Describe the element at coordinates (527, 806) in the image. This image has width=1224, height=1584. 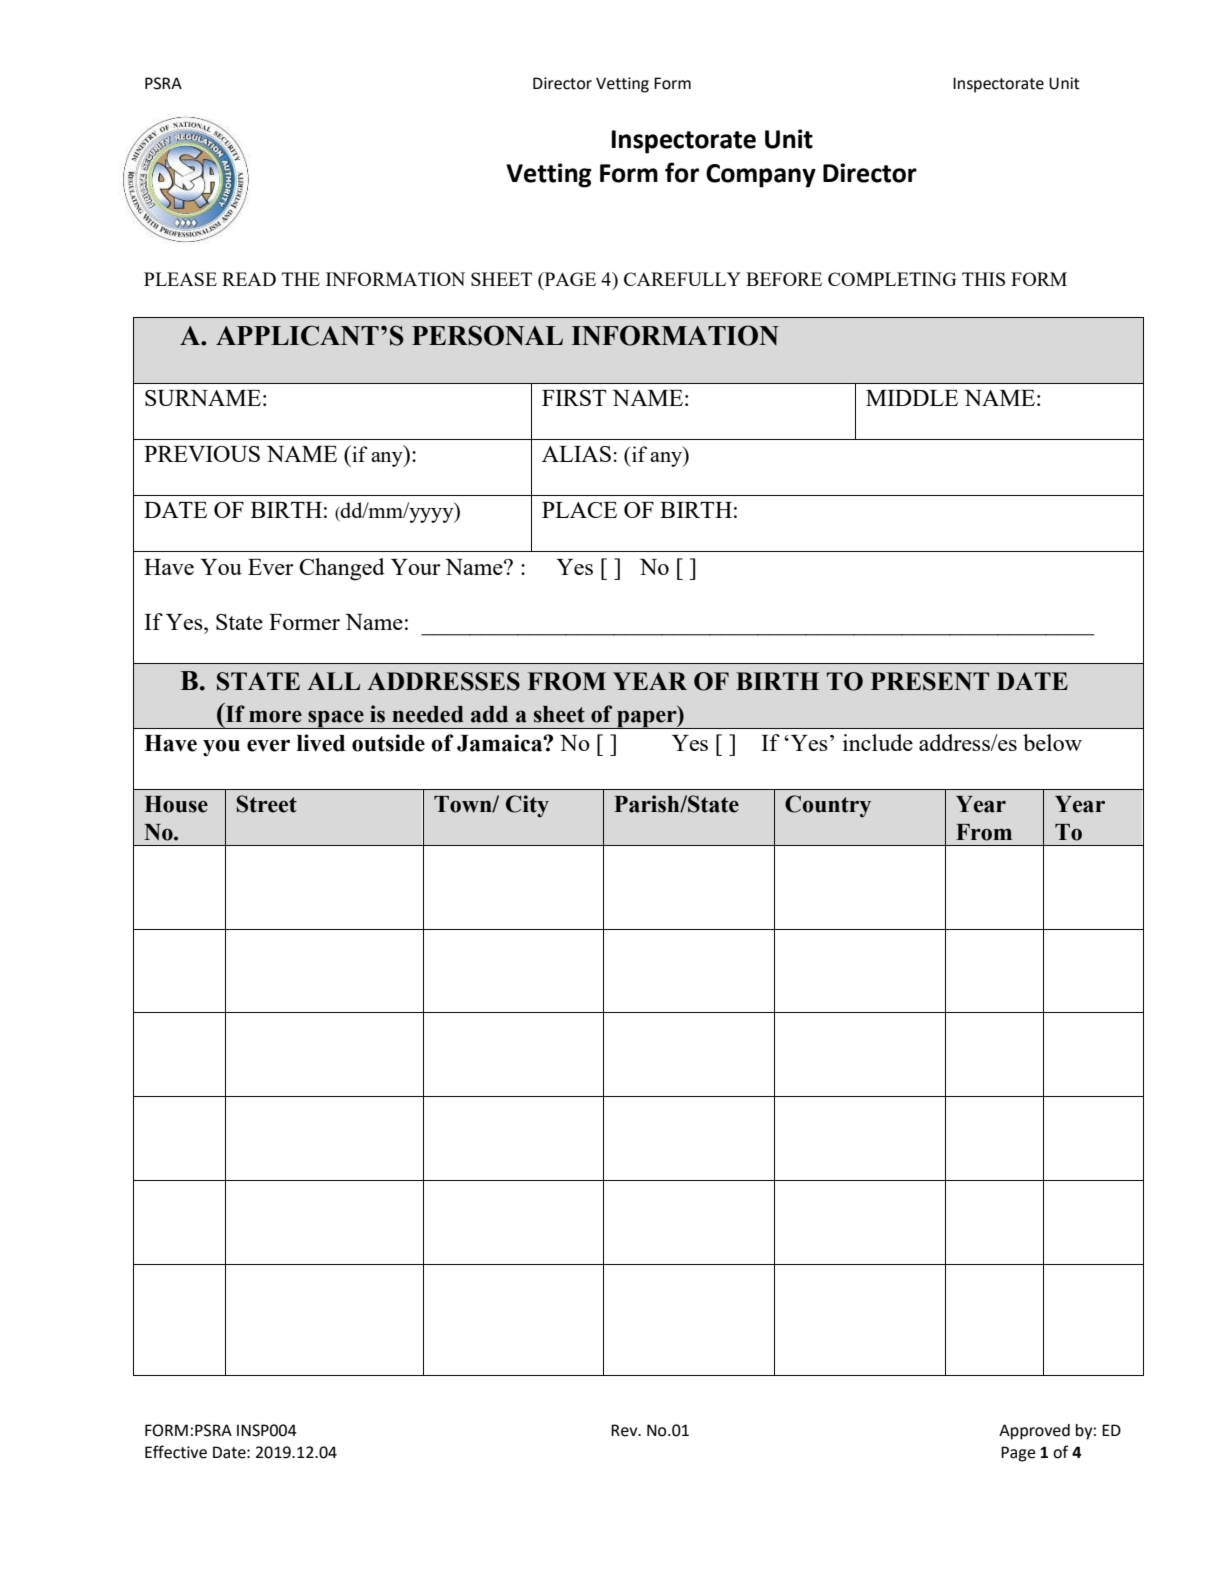
I see `City` at that location.
